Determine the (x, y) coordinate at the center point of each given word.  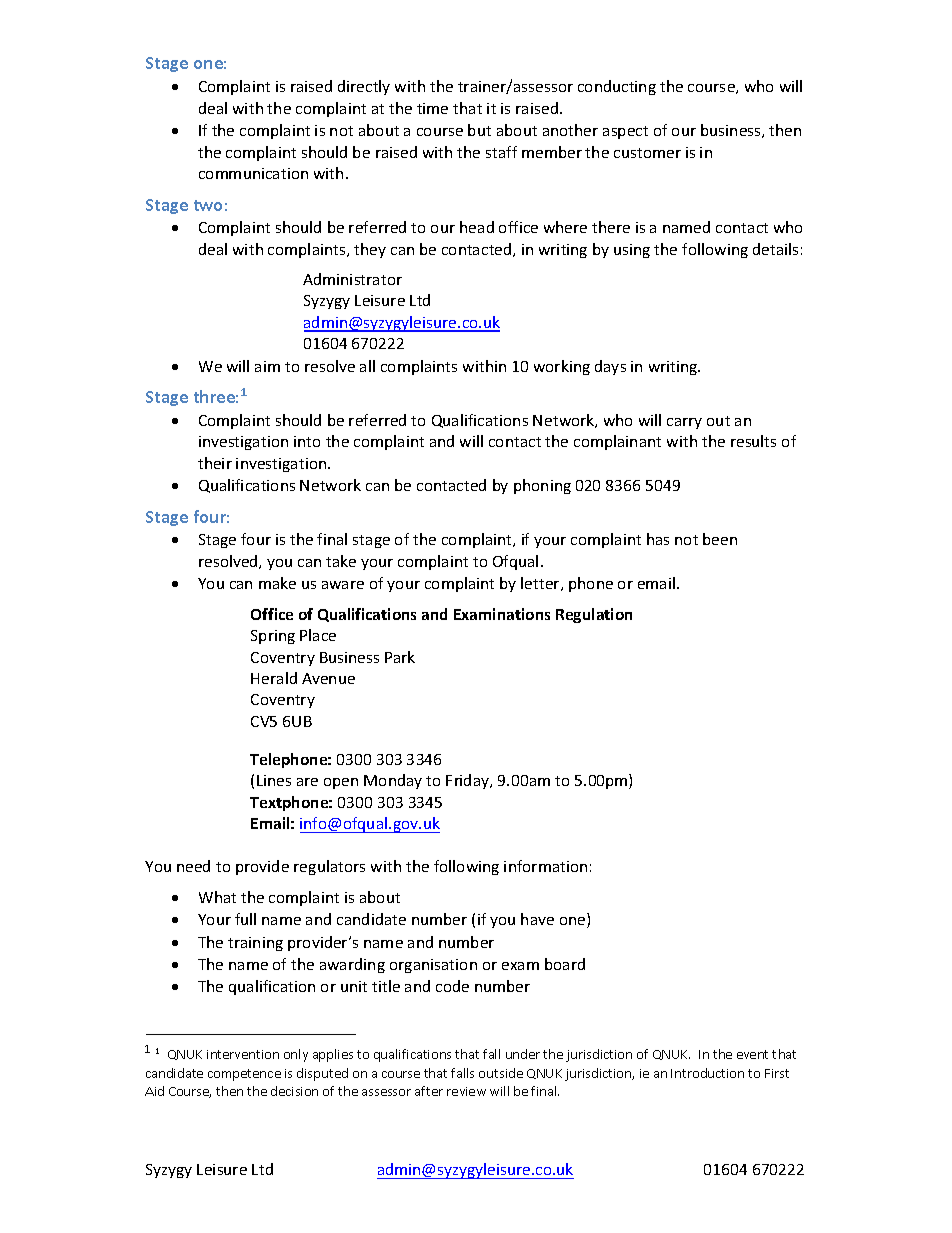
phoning (542, 486)
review (466, 1091)
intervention (243, 1054)
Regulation (594, 615)
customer (647, 153)
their (215, 463)
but (479, 130)
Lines (274, 780)
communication (253, 173)
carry (684, 423)
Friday (469, 781)
